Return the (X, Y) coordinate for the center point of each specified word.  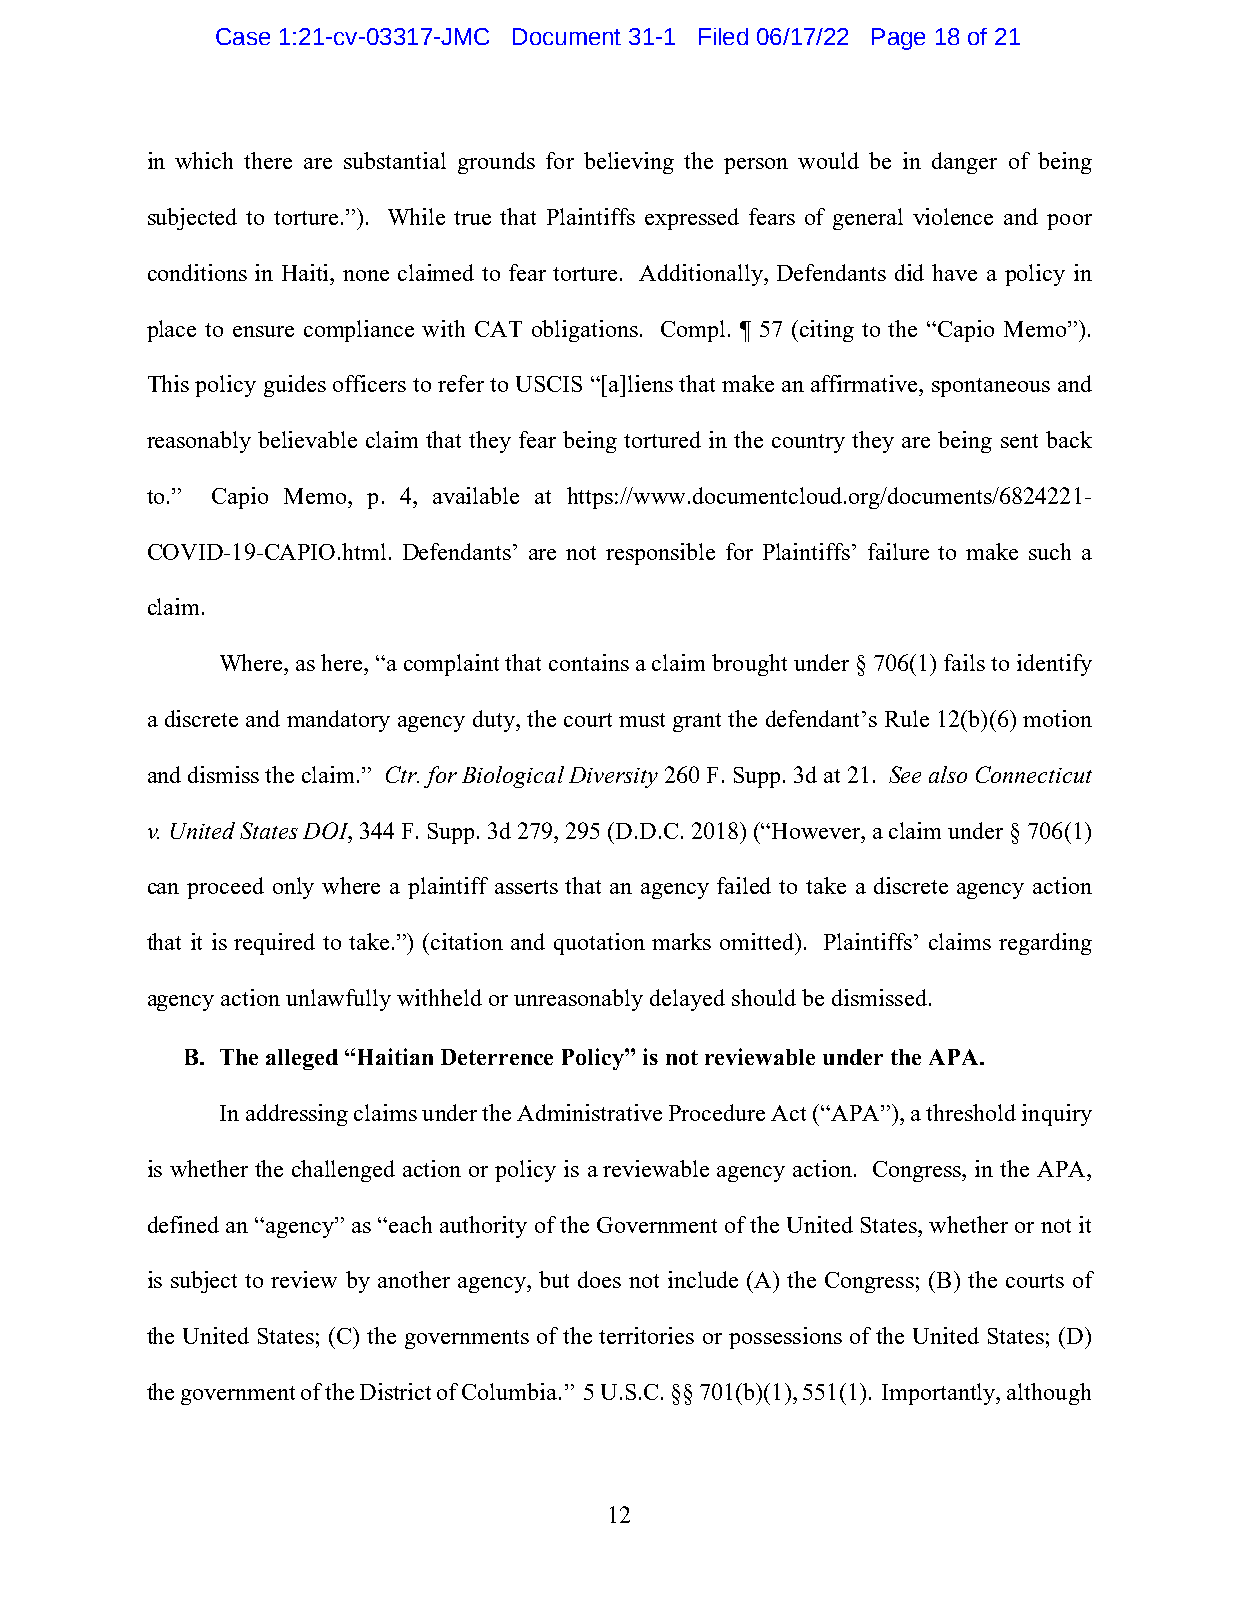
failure (898, 551)
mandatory (338, 721)
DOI (327, 831)
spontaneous (991, 387)
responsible (660, 554)
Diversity (613, 777)
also (948, 774)
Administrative (589, 1112)
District (395, 1391)
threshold (971, 1112)
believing (629, 163)
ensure (263, 331)
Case (243, 36)
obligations (585, 331)
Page (898, 39)
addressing (297, 1115)
